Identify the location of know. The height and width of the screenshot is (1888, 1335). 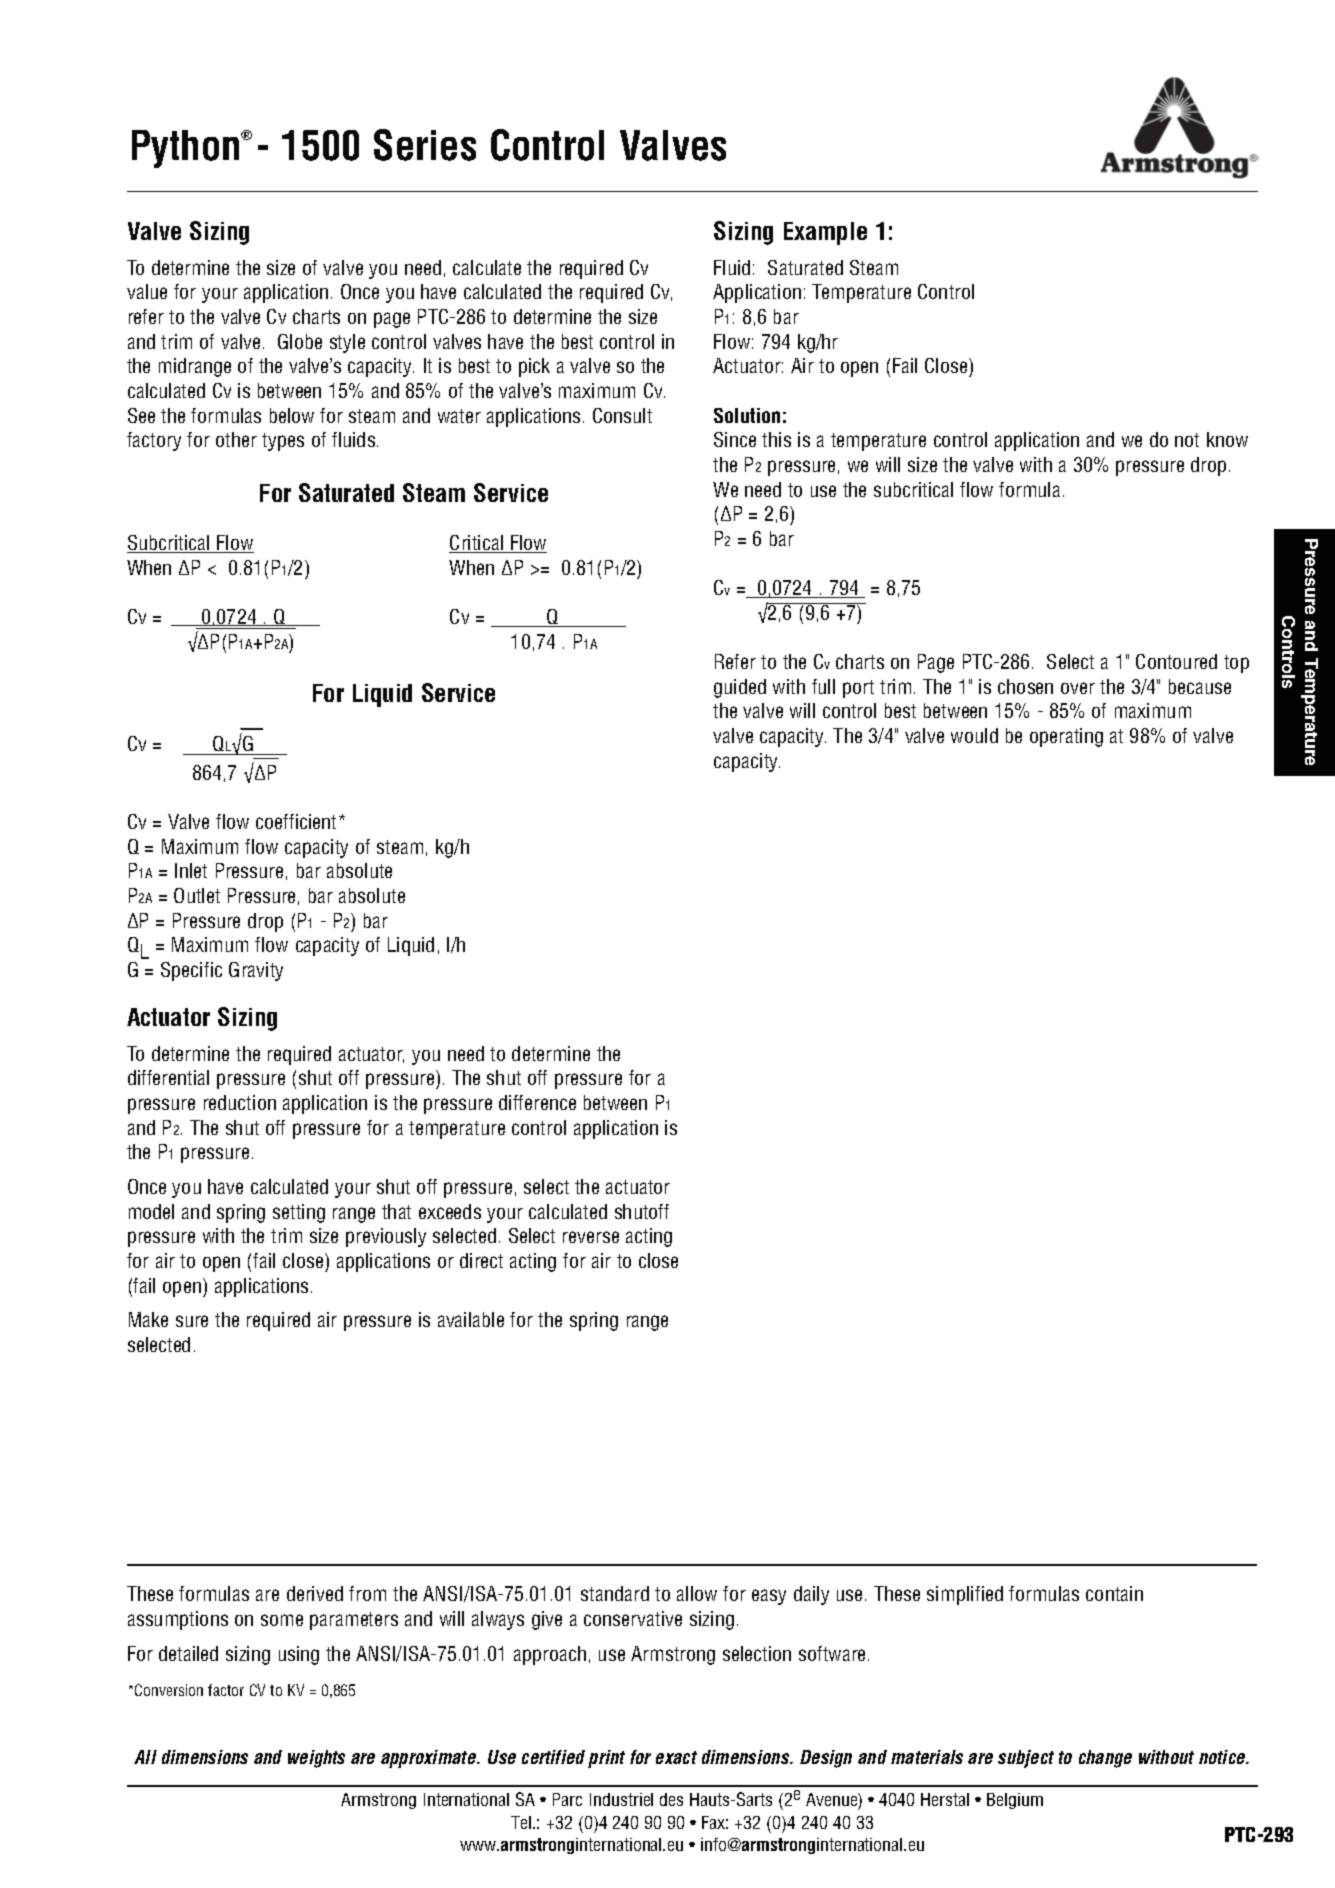
(1227, 439).
